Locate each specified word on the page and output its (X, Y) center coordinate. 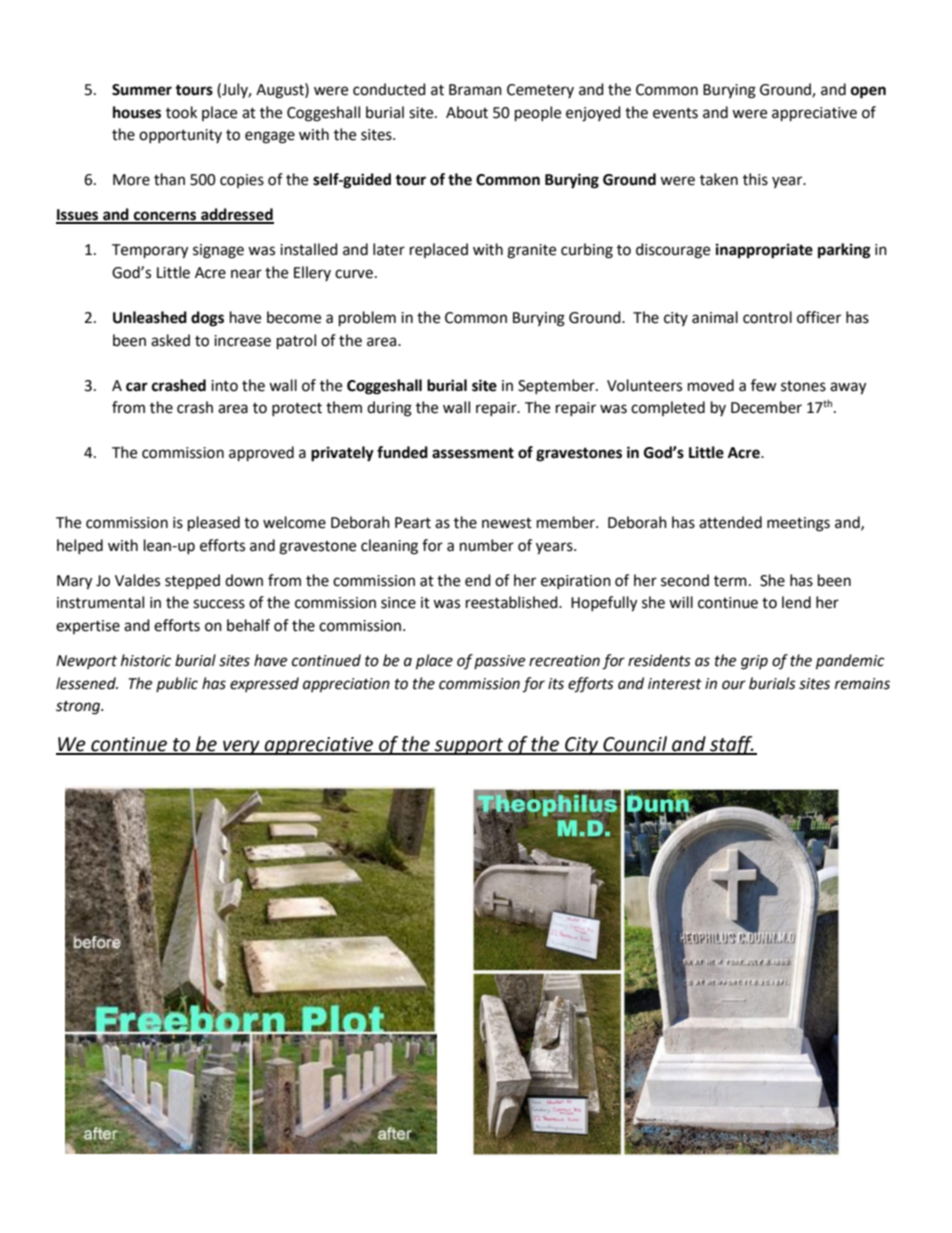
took (181, 112)
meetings (798, 524)
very (241, 747)
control (767, 317)
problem (367, 319)
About (467, 112)
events (675, 113)
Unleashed (150, 317)
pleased (214, 524)
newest (507, 523)
